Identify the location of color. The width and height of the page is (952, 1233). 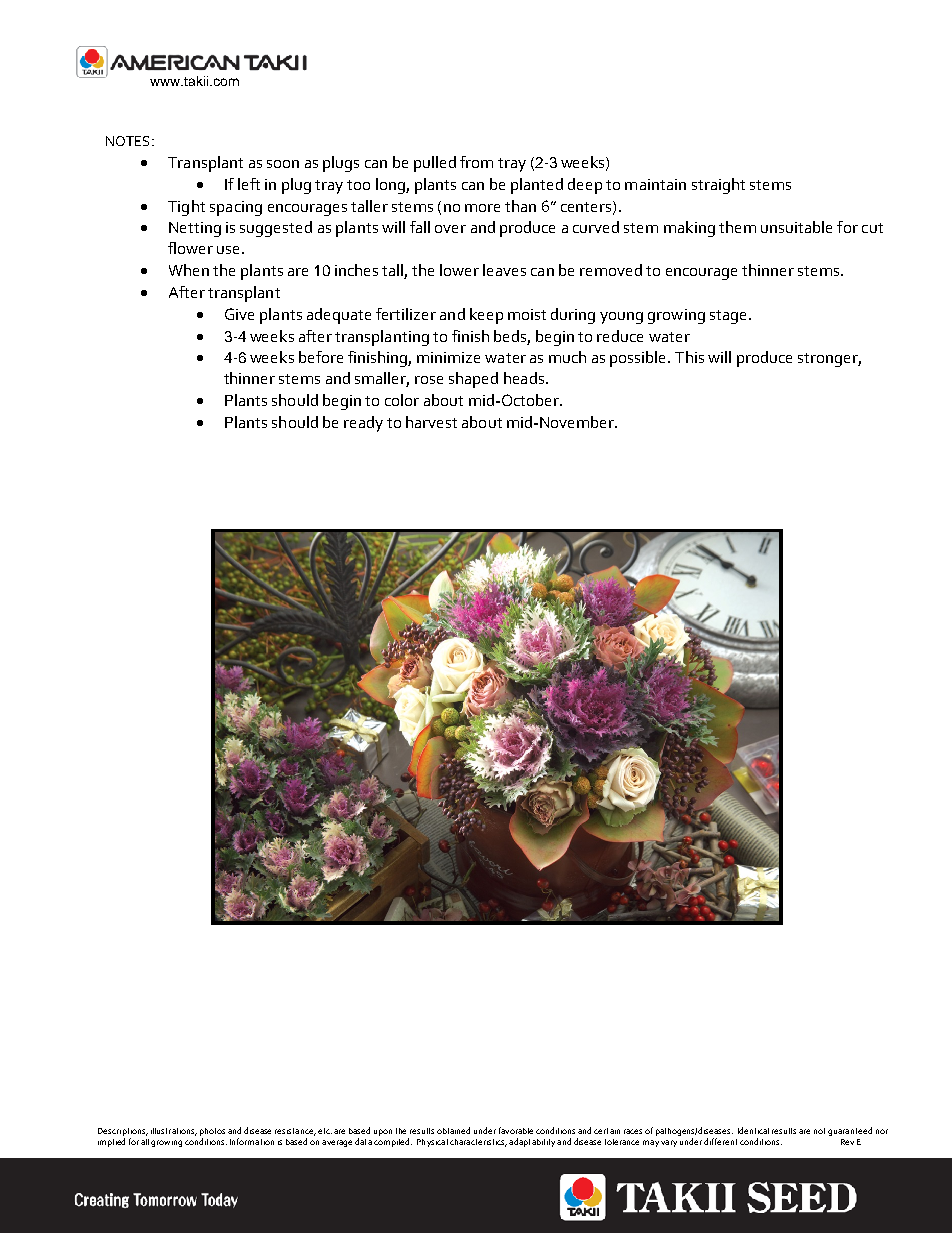
(402, 400).
